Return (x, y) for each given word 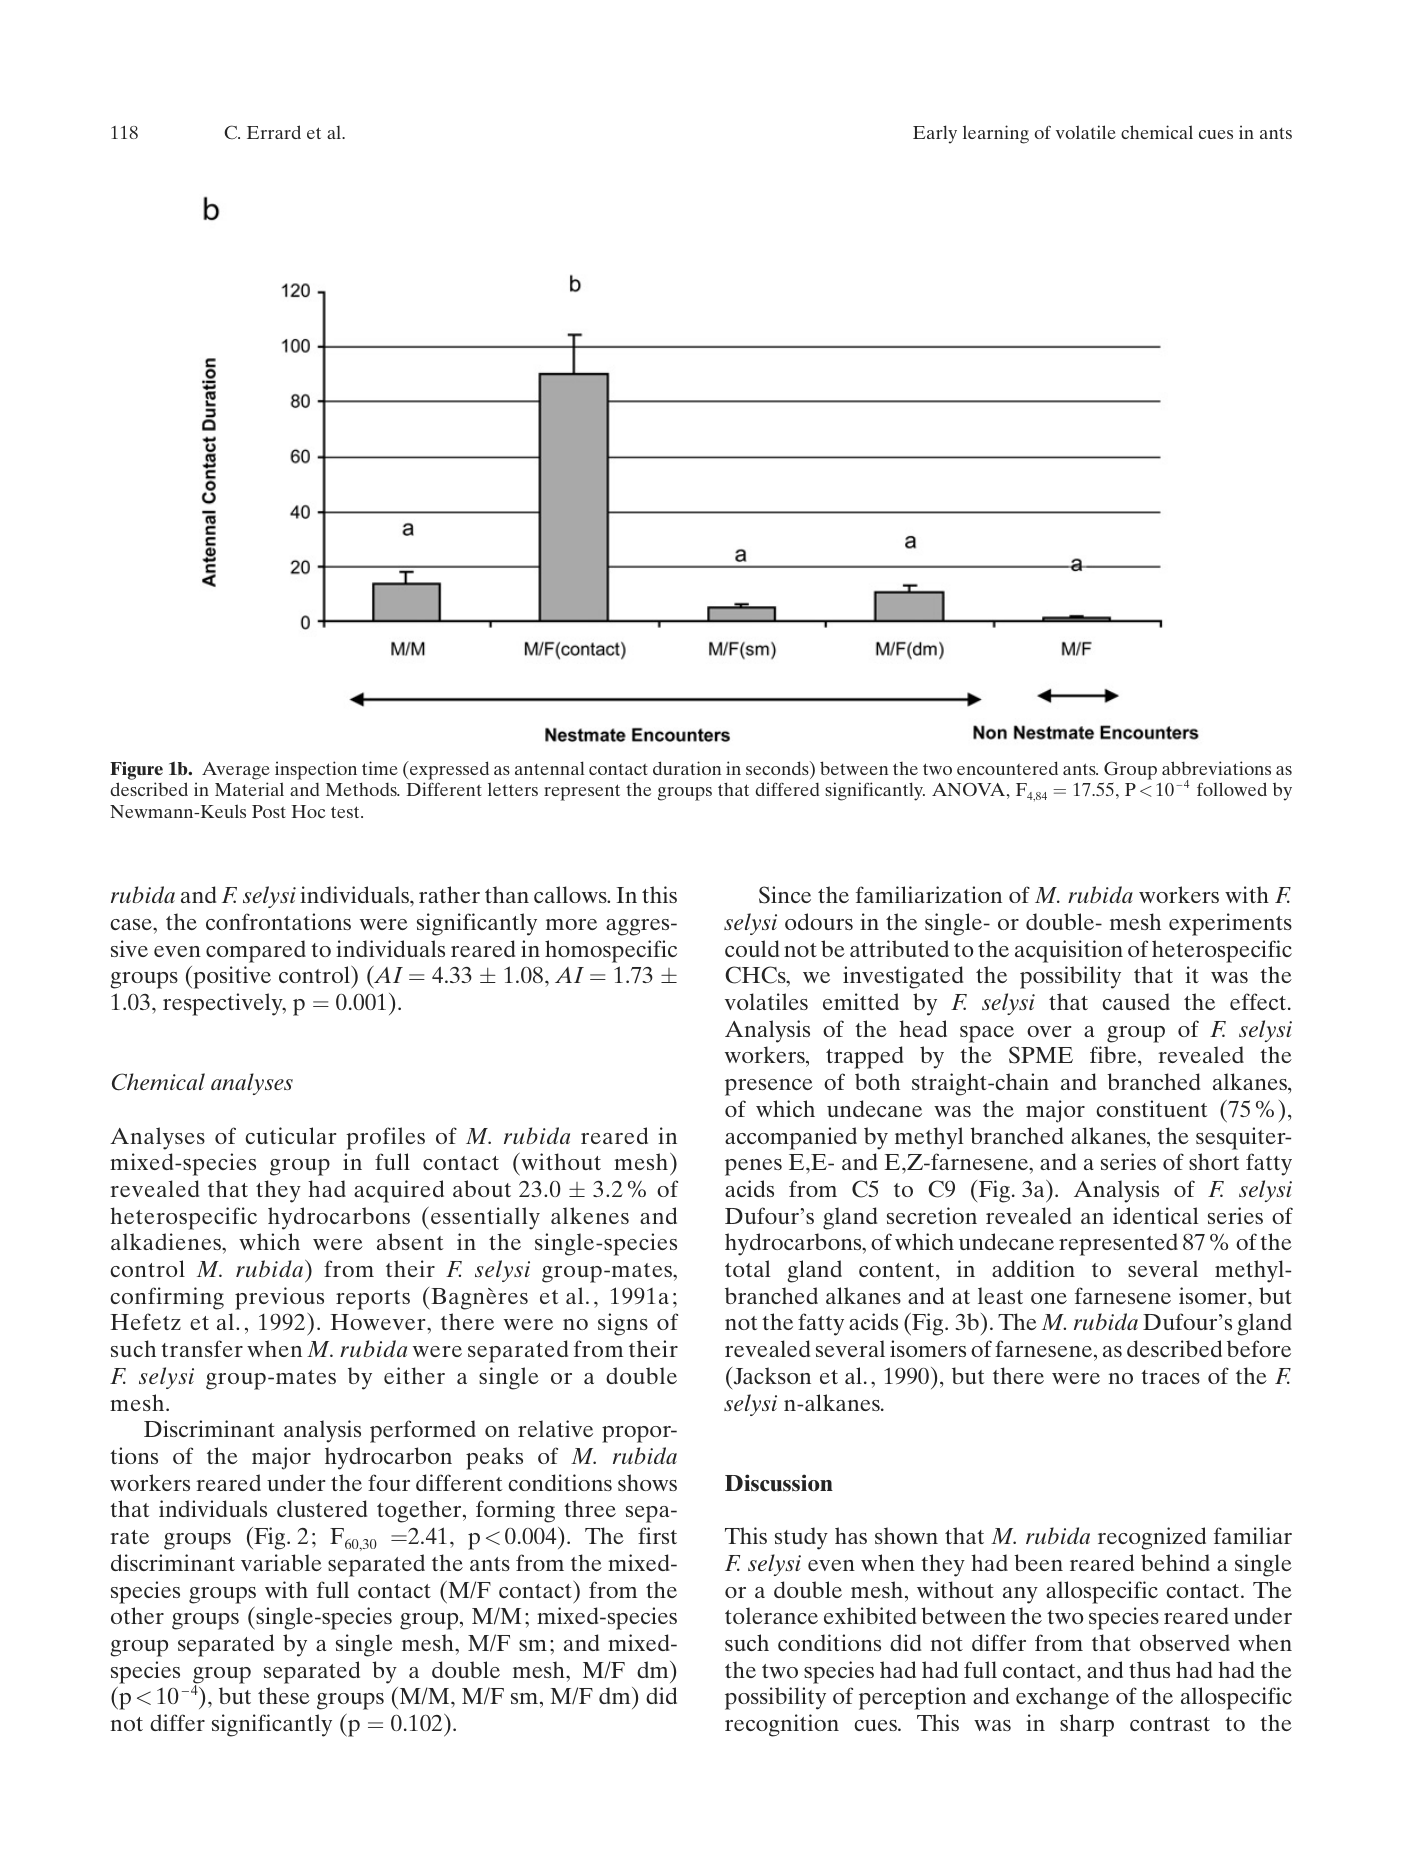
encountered (1007, 768)
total (748, 1268)
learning (996, 134)
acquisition (1069, 951)
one (1049, 1298)
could (752, 948)
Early (935, 134)
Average (236, 771)
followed (1232, 789)
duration (687, 768)
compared (256, 951)
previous (279, 1298)
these (284, 1695)
